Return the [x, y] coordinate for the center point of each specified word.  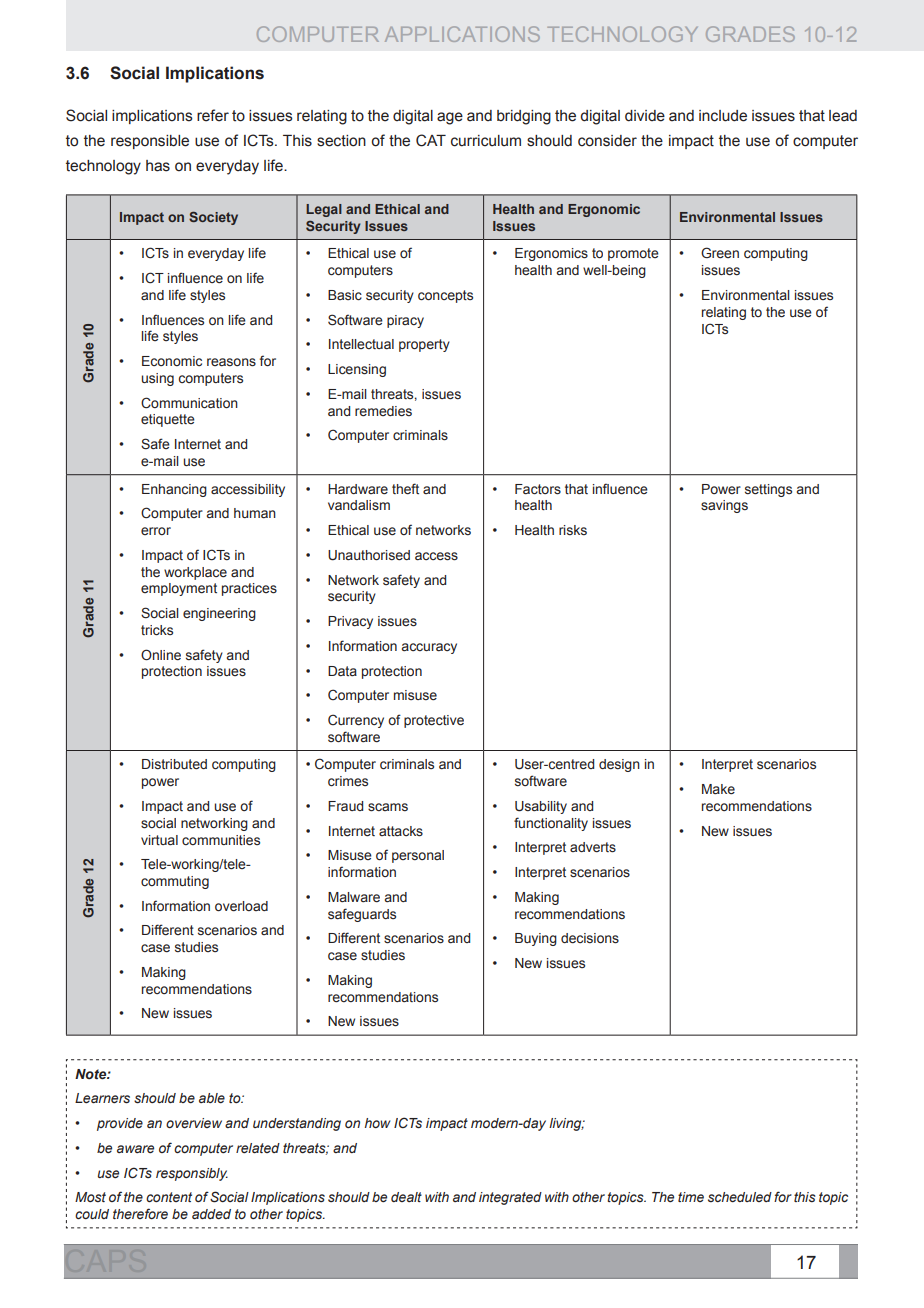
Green [720, 253]
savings [724, 506]
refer [213, 115]
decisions [590, 938]
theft [405, 489]
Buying [536, 939]
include [723, 116]
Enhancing [174, 490]
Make [718, 789]
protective [434, 721]
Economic [172, 361]
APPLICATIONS [462, 34]
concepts [445, 296]
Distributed [174, 764]
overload [241, 906]
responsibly [192, 1174]
